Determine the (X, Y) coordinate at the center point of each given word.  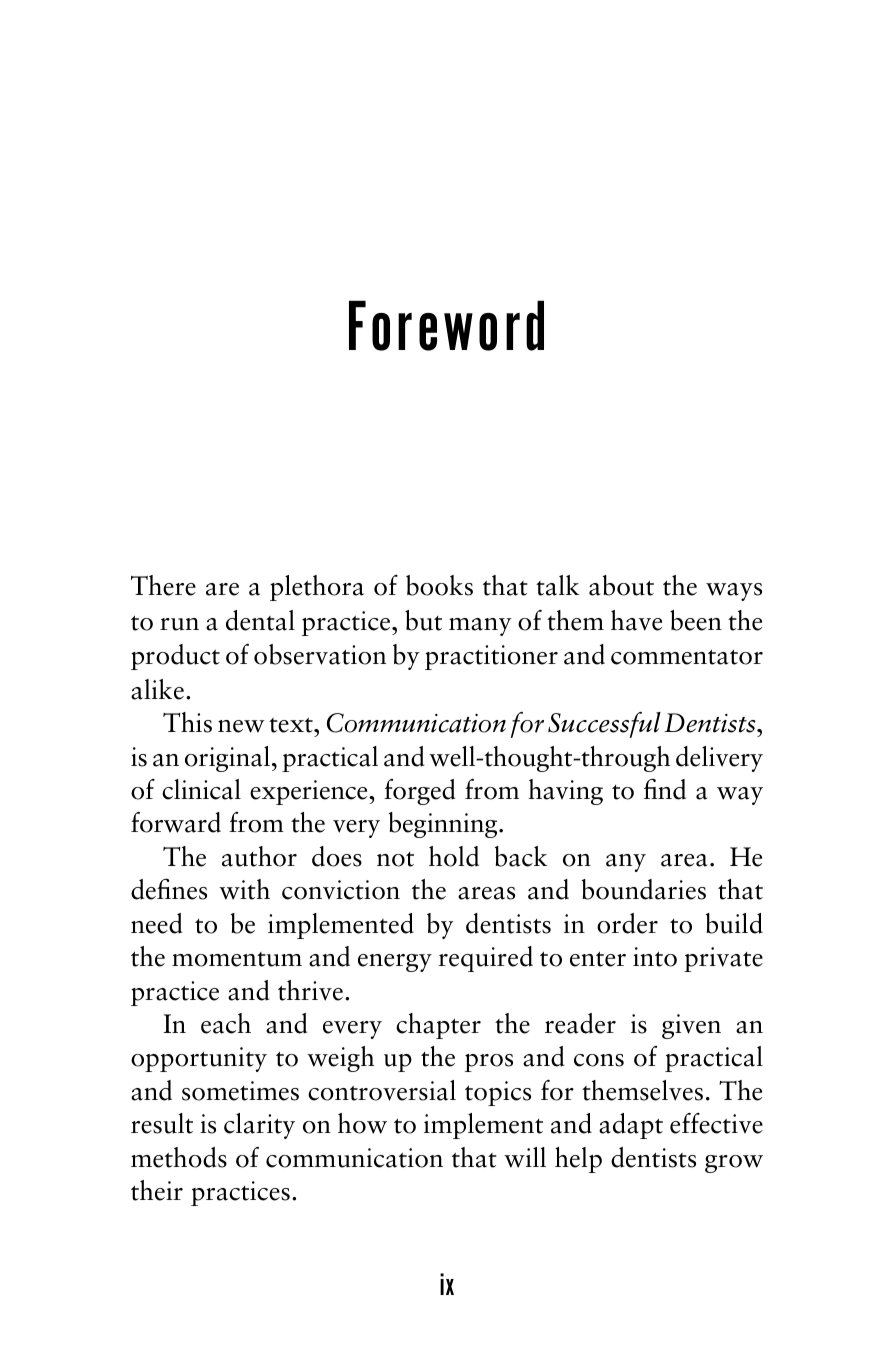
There (163, 585)
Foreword (446, 326)
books (439, 585)
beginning (444, 825)
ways (734, 592)
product (175, 657)
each (226, 1023)
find (665, 789)
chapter (438, 1026)
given (691, 1026)
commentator (687, 657)
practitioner (491, 657)
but (423, 620)
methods (179, 1157)
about (621, 585)
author (259, 856)
